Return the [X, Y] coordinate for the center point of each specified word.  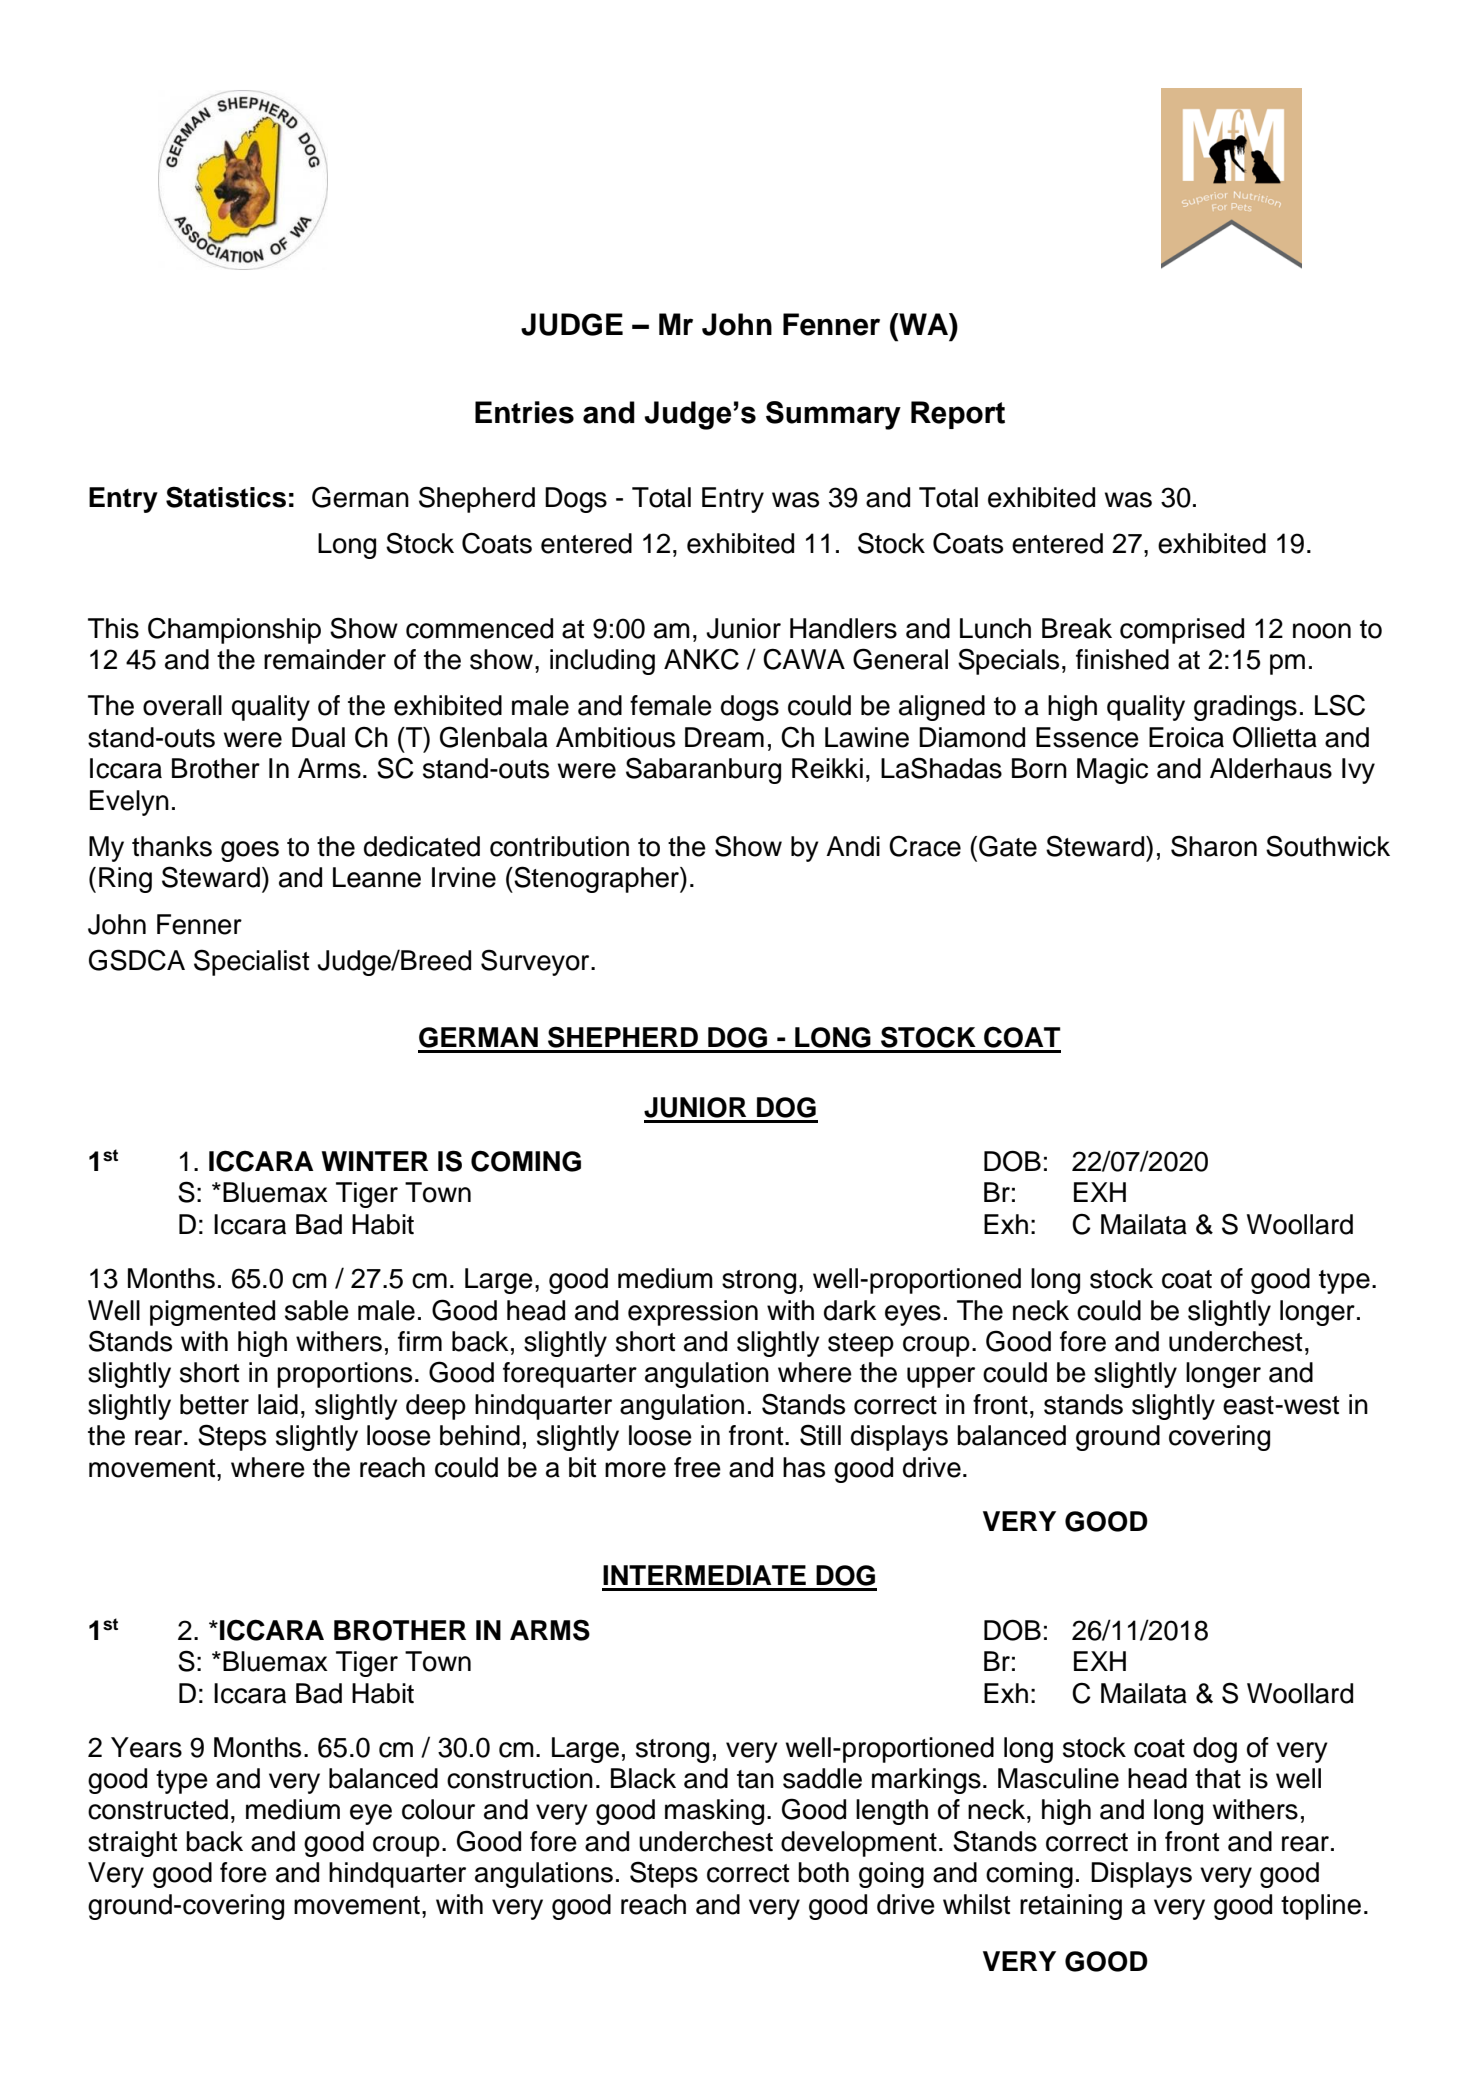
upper [941, 1377]
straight [132, 1844]
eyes [913, 1315]
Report [958, 415]
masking [714, 1812]
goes [250, 851]
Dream [724, 737]
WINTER [375, 1161]
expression [693, 1313]
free [697, 1467]
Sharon [1214, 846]
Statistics [226, 497]
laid [278, 1404]
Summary [833, 415]
